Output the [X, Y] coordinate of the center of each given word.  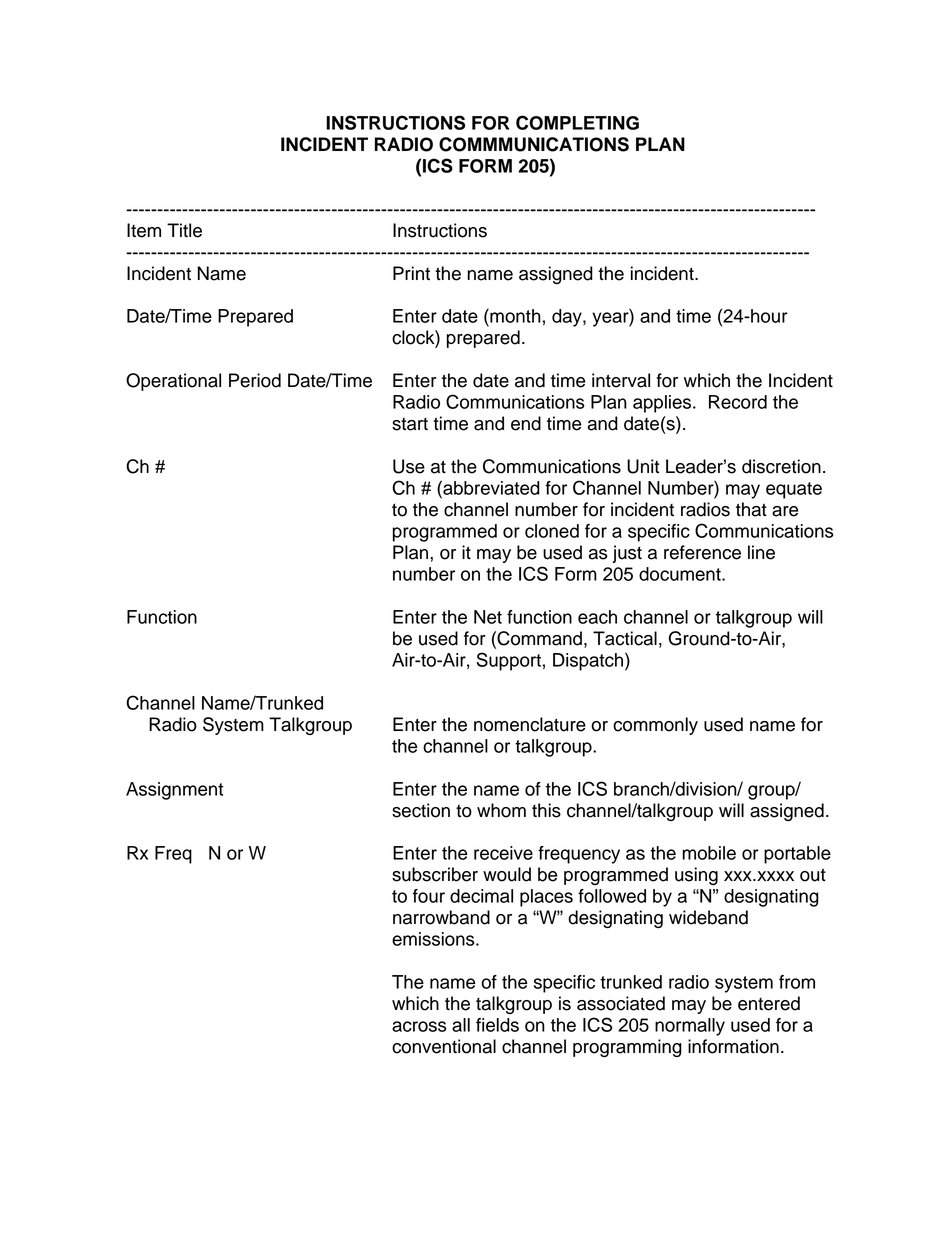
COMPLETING [577, 122]
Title [184, 230]
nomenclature [530, 724]
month [514, 315]
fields [497, 1025]
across [419, 1026]
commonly [655, 726]
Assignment [174, 791]
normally [690, 1027]
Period [255, 380]
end [526, 423]
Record [738, 402]
